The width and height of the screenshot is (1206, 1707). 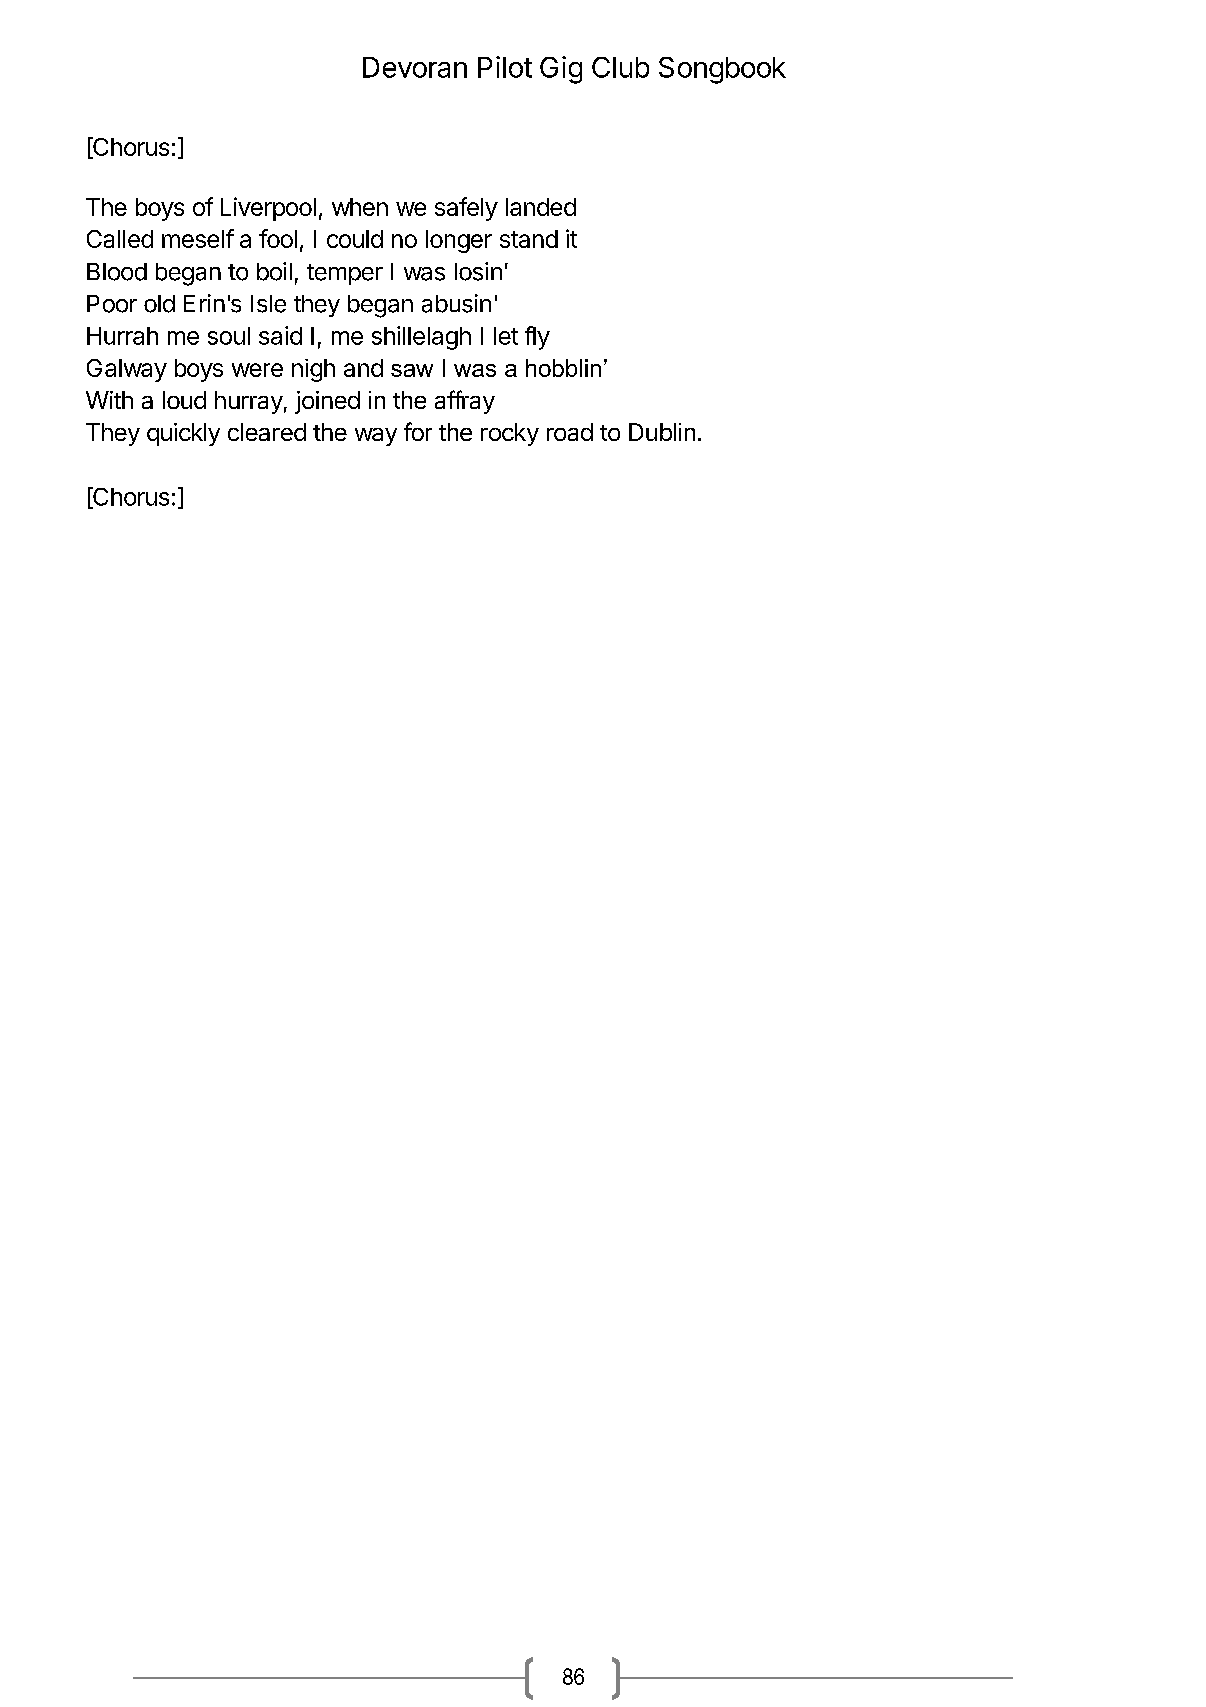 What do you see at coordinates (505, 67) in the screenshot?
I see `Pilot` at bounding box center [505, 67].
